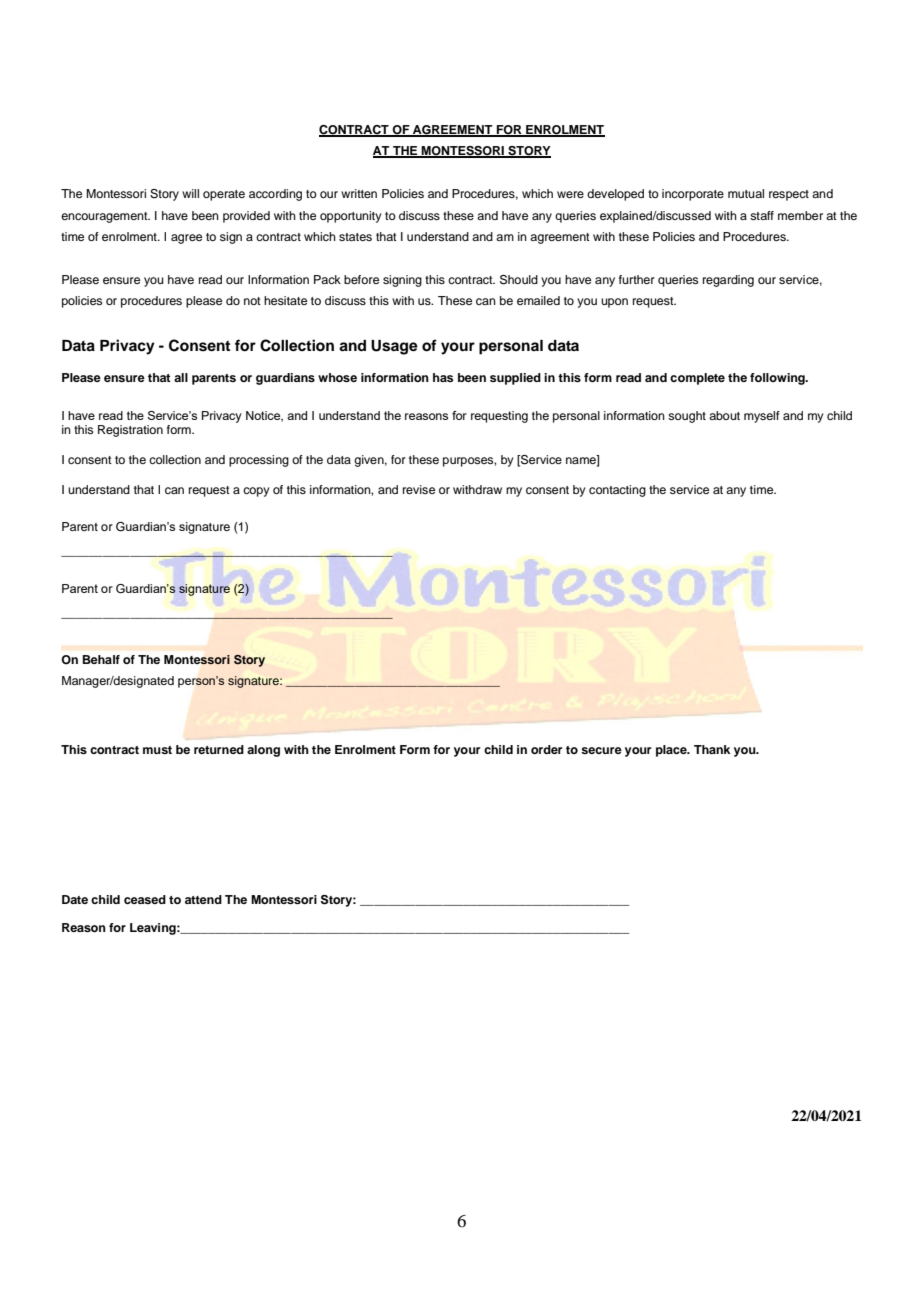 This document has width=924, height=1307. Describe the element at coordinates (145, 899) in the document. I see `ceased` at that location.
